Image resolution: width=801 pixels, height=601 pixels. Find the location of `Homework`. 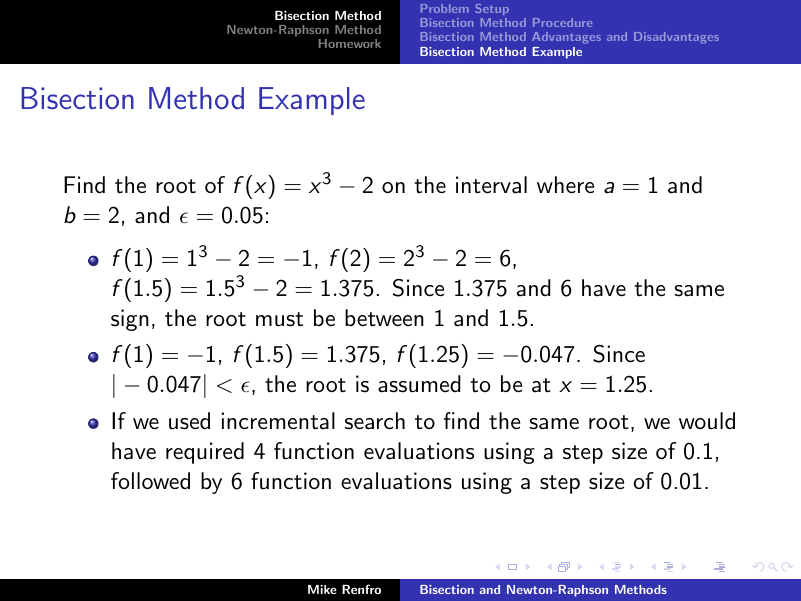

Homework is located at coordinates (350, 43).
